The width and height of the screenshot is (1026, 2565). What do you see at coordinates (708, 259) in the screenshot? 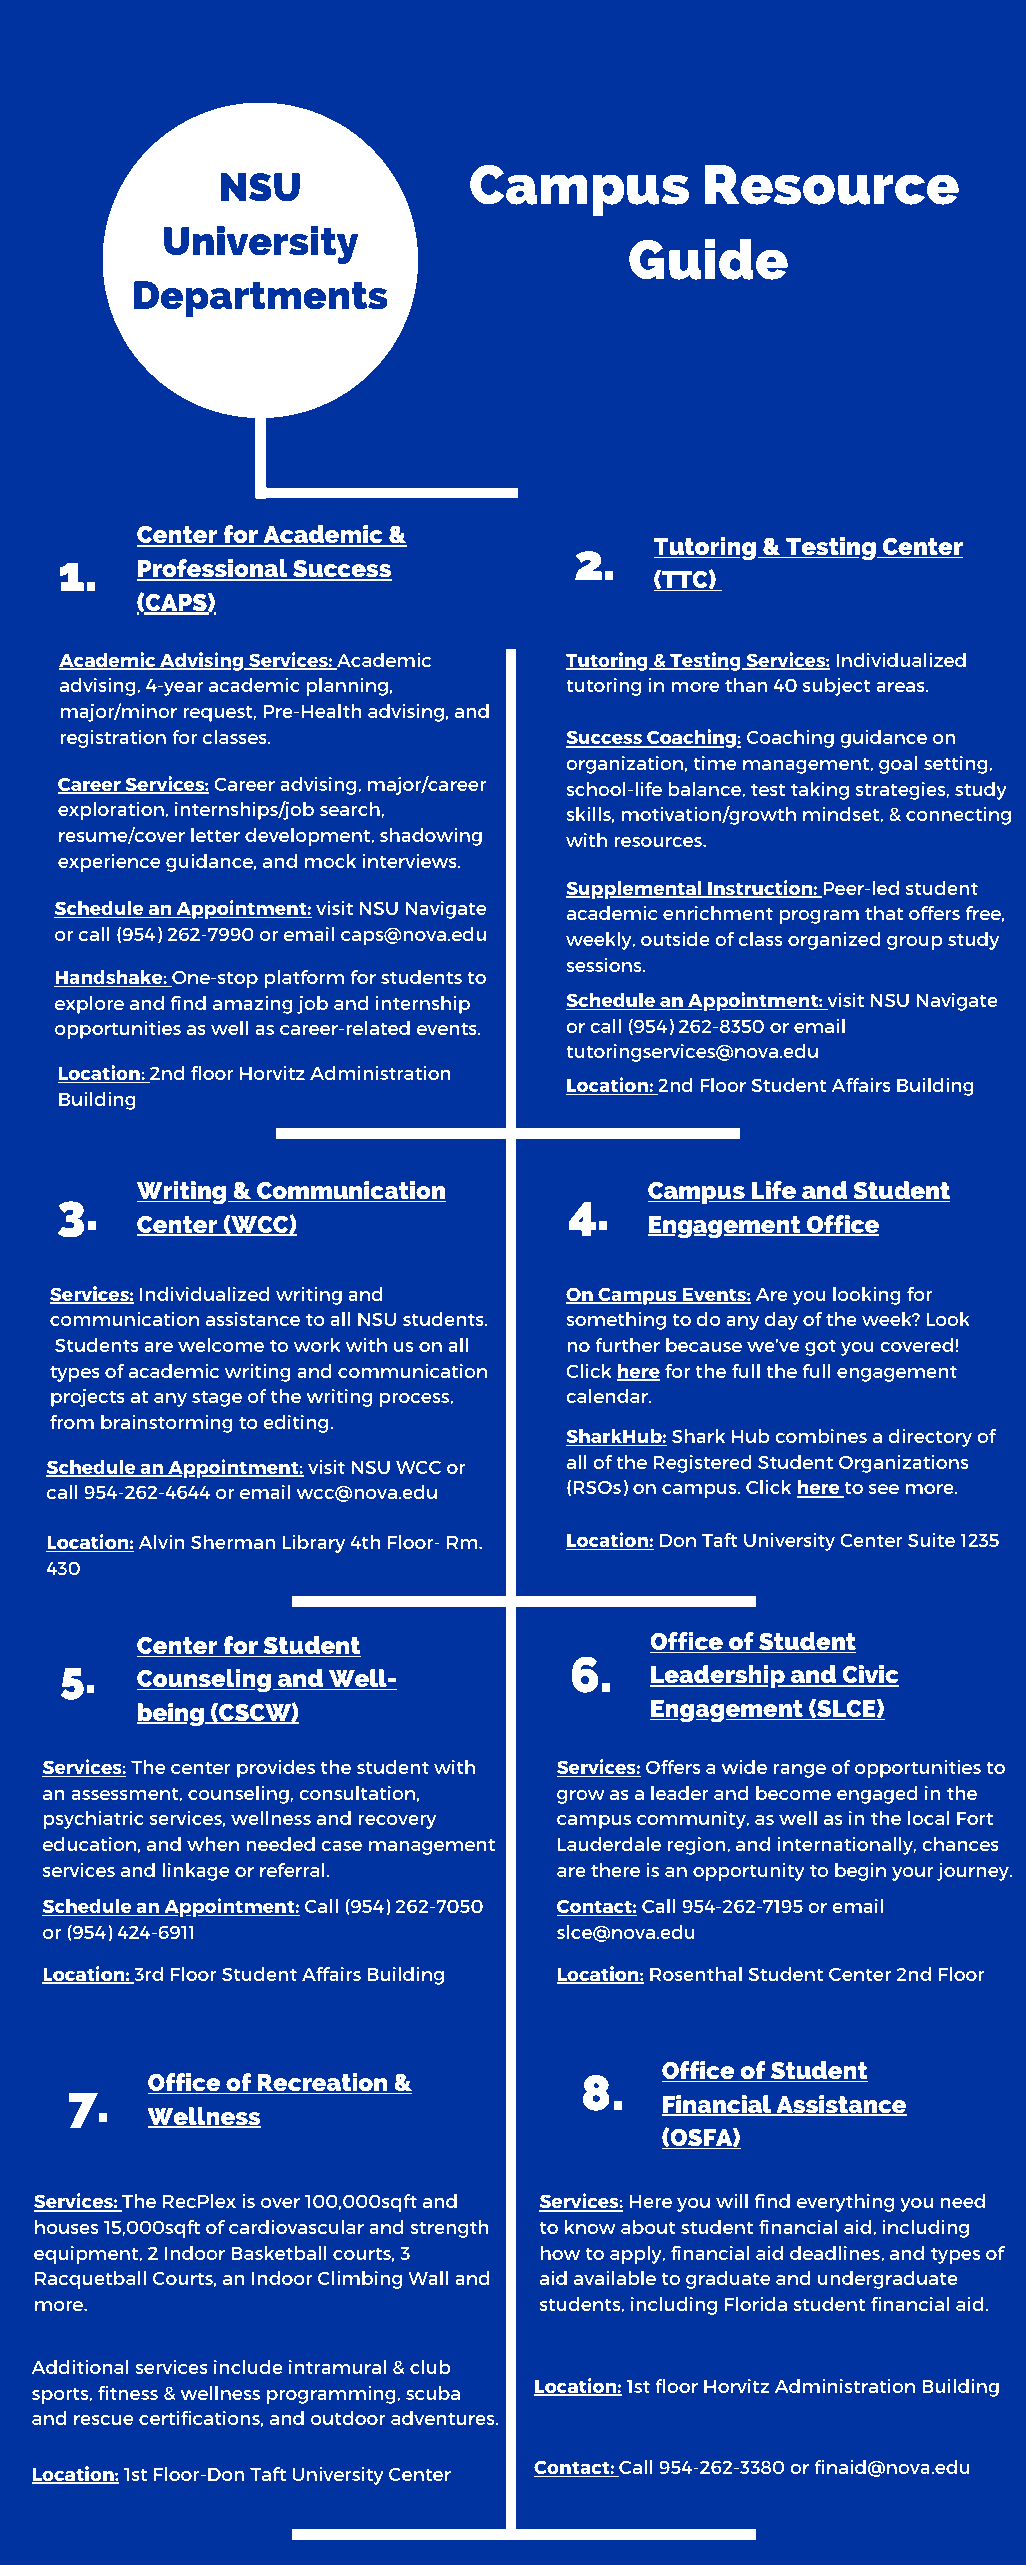
I see `Guide` at bounding box center [708, 259].
